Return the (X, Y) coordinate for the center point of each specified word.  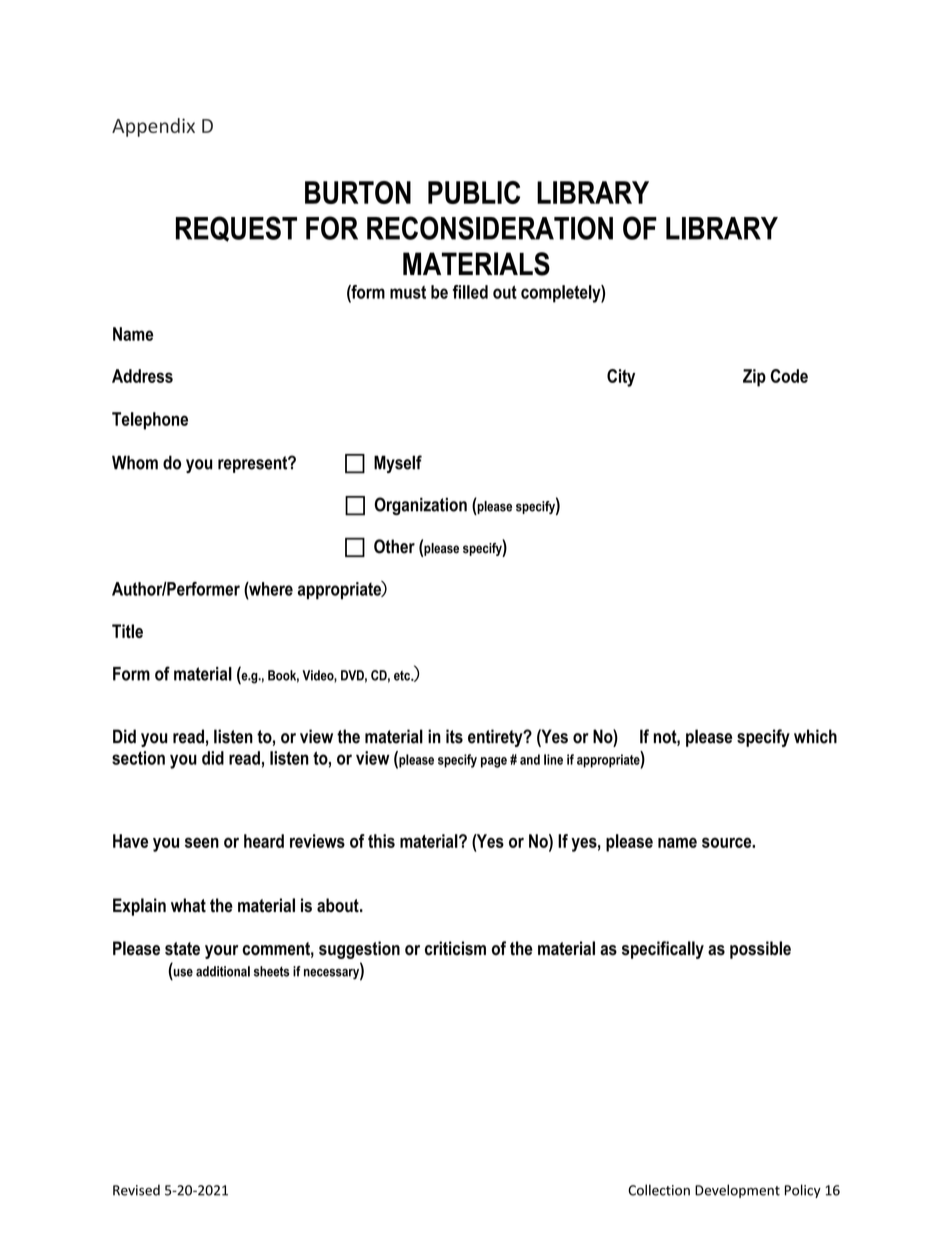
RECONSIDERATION (490, 228)
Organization (420, 506)
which (815, 736)
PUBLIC (474, 192)
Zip (754, 378)
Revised (136, 1190)
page (494, 762)
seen (202, 842)
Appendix (153, 127)
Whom (135, 462)
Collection (659, 1190)
